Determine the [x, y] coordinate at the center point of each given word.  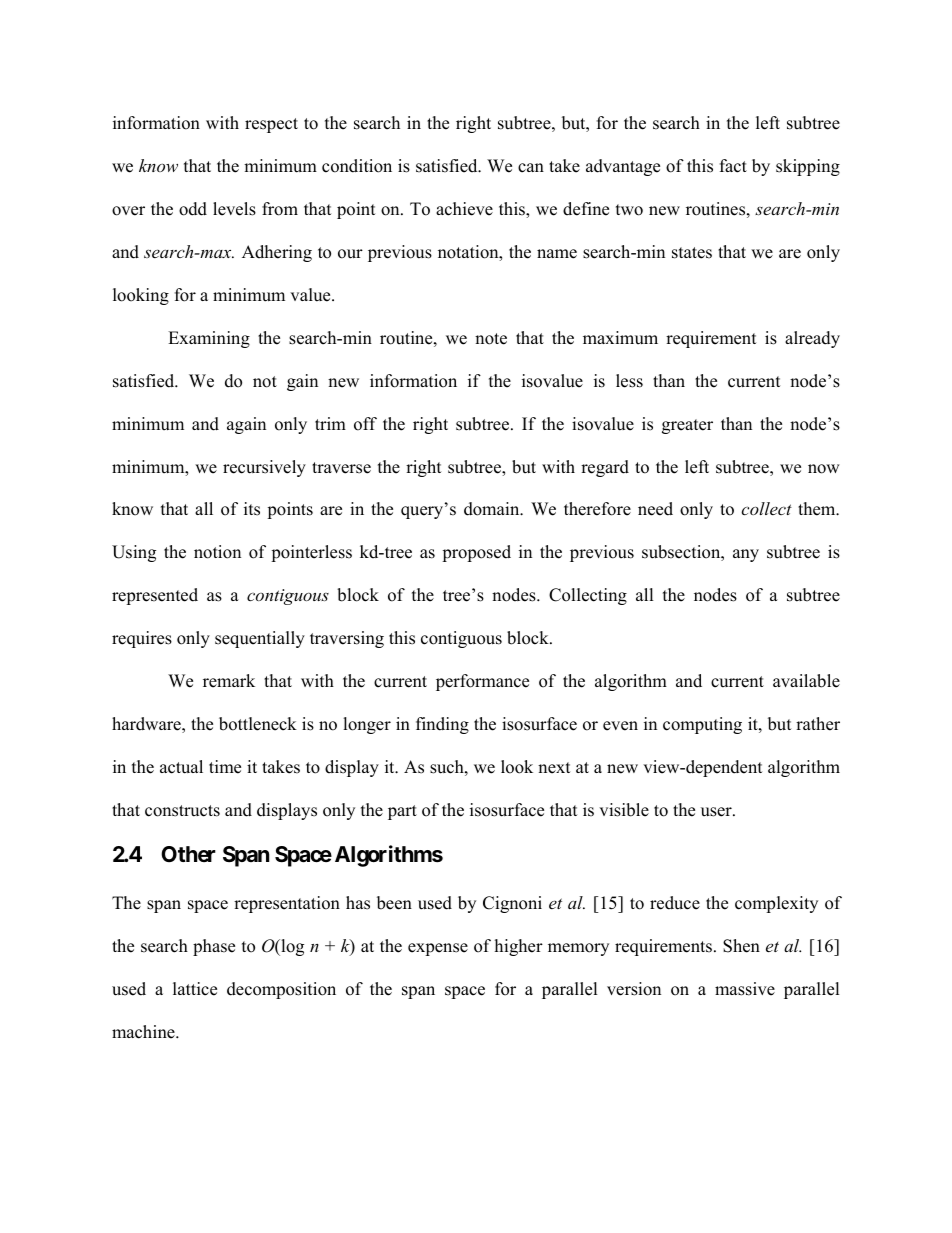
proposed [476, 553]
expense [438, 949]
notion [217, 552]
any [746, 555]
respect [271, 125]
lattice [195, 989]
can [531, 168]
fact [733, 166]
